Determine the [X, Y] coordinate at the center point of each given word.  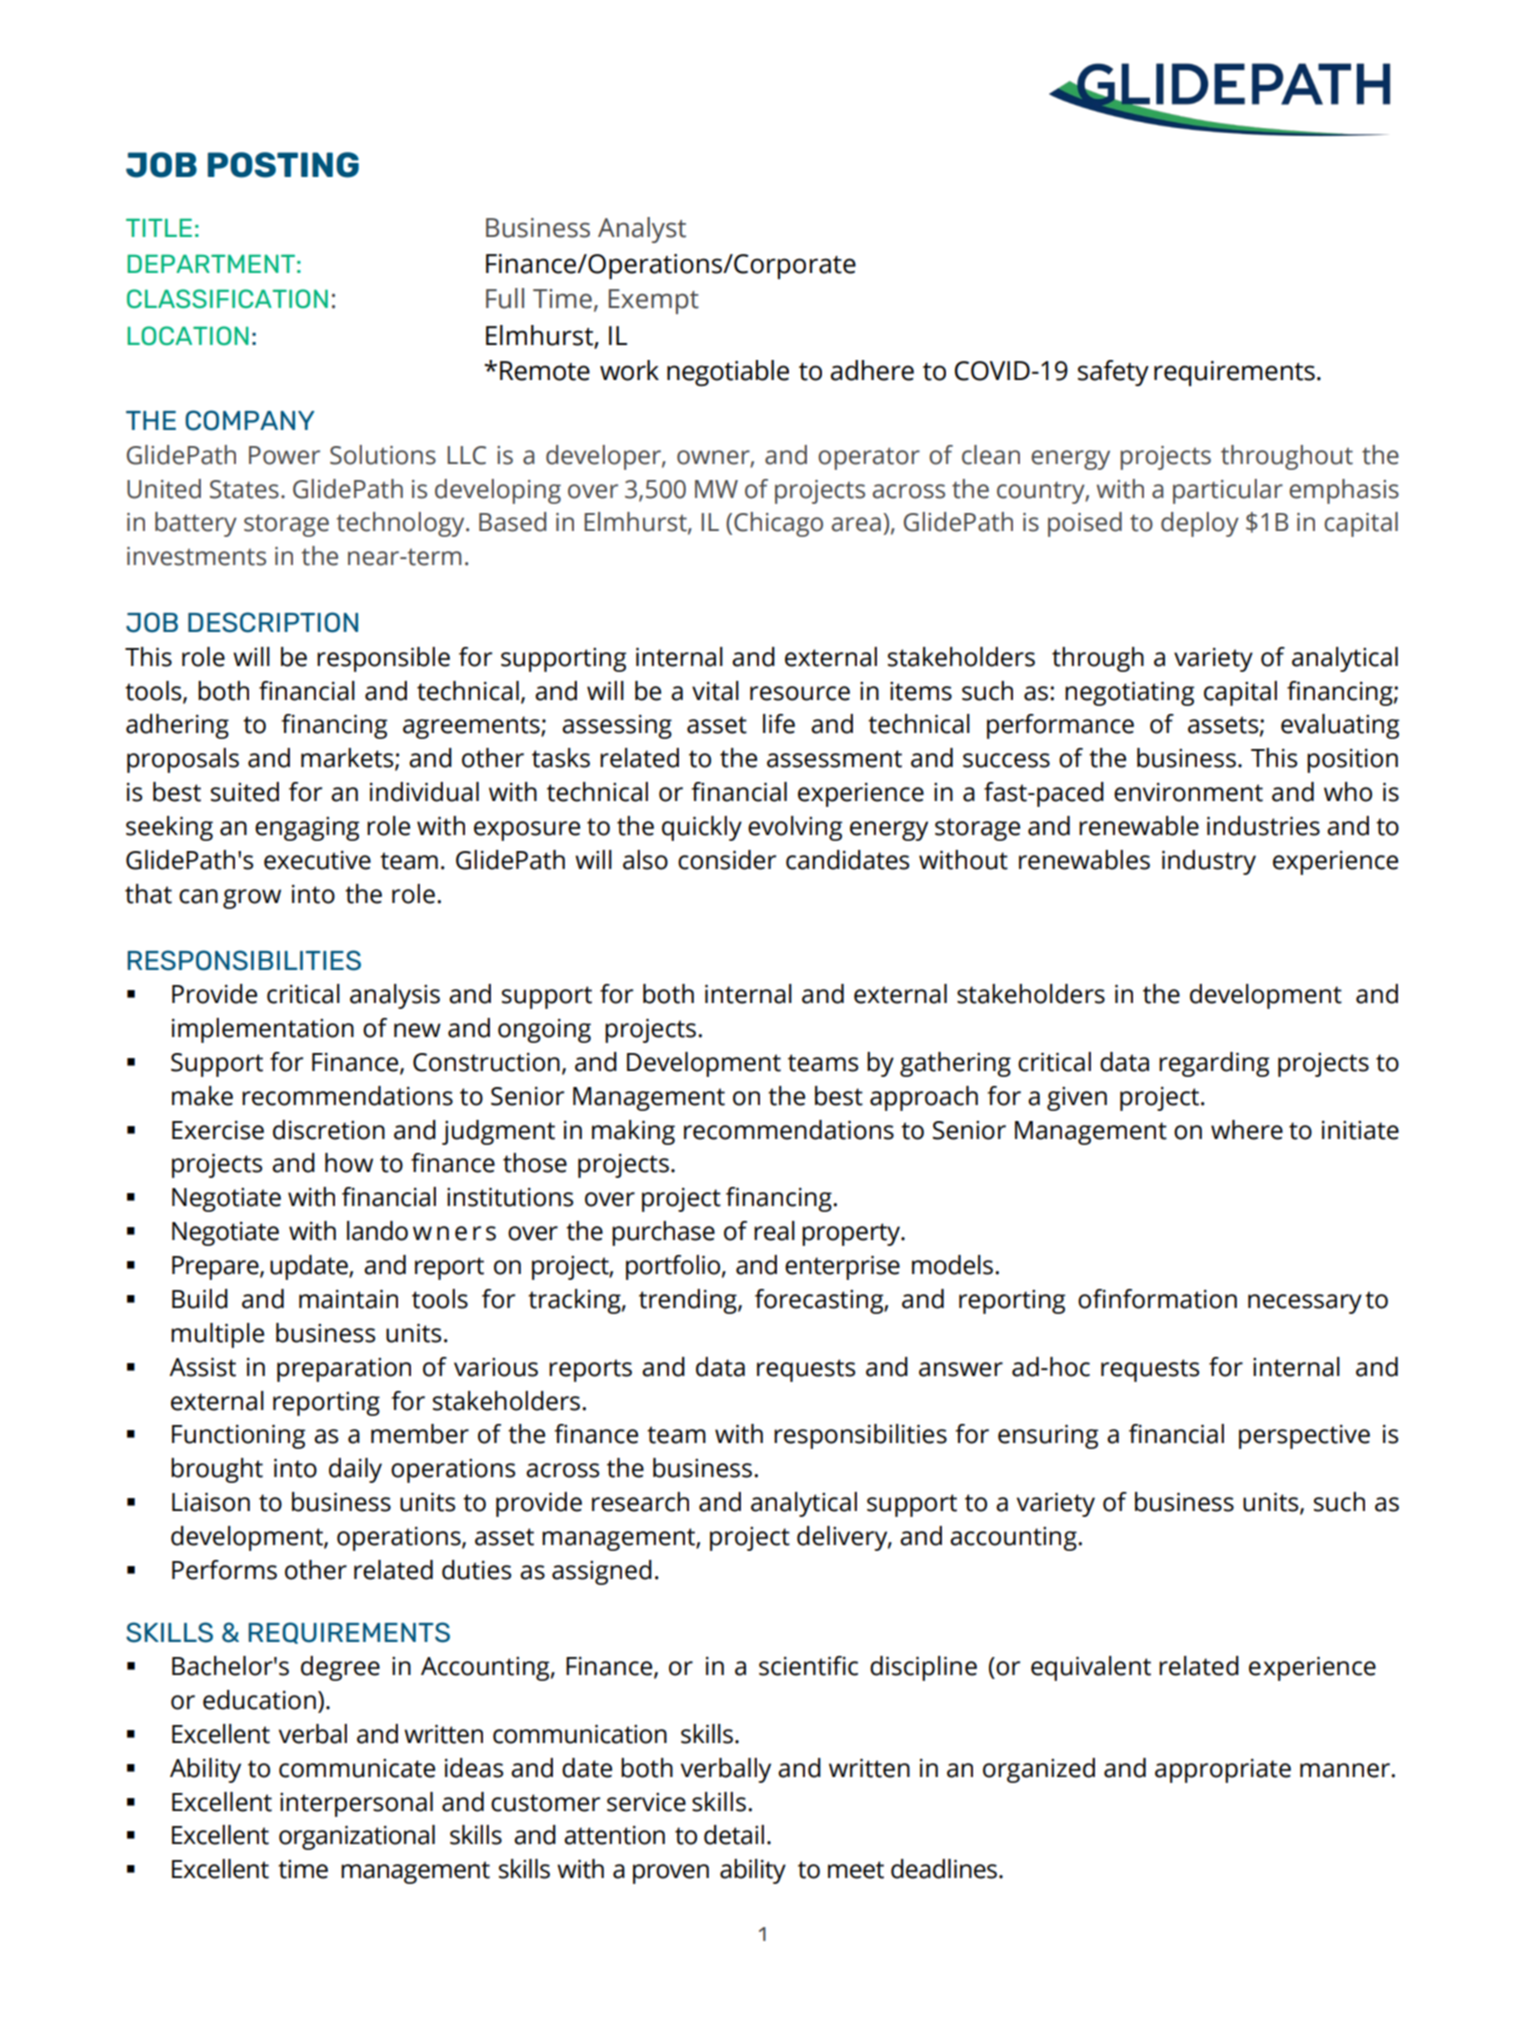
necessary [1305, 1304]
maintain [348, 1299]
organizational [357, 1837]
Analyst [642, 230]
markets [348, 759]
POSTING [283, 165]
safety [1113, 373]
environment [1188, 792]
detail [734, 1835]
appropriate [1223, 1771]
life [779, 724]
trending [689, 1301]
